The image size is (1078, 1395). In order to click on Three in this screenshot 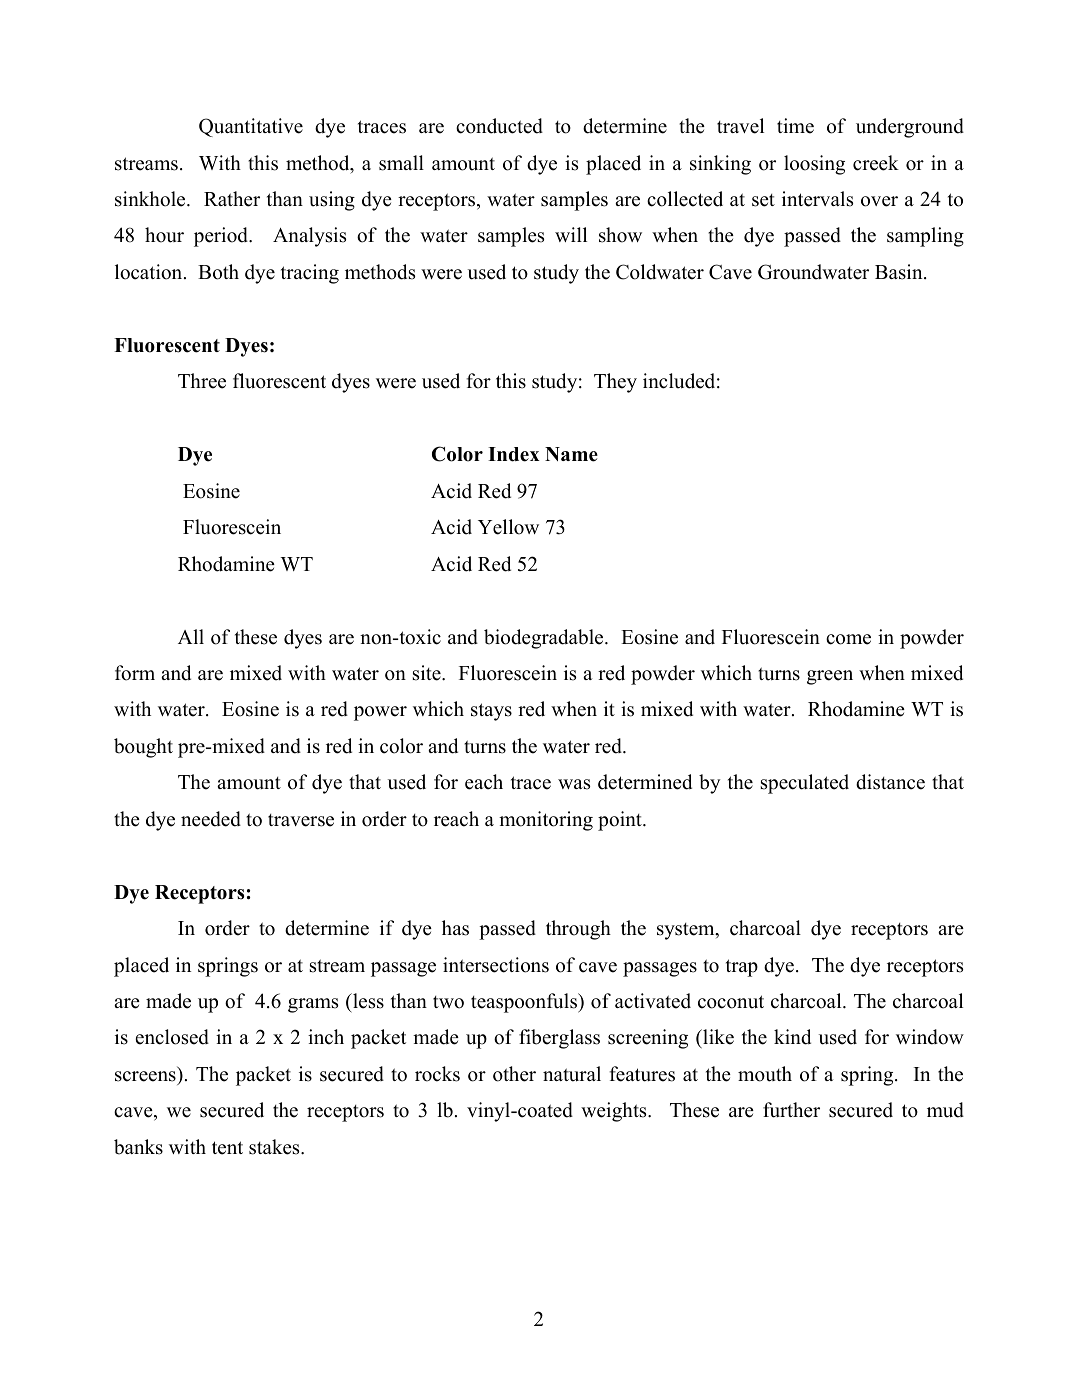, I will do `click(202, 381)`.
